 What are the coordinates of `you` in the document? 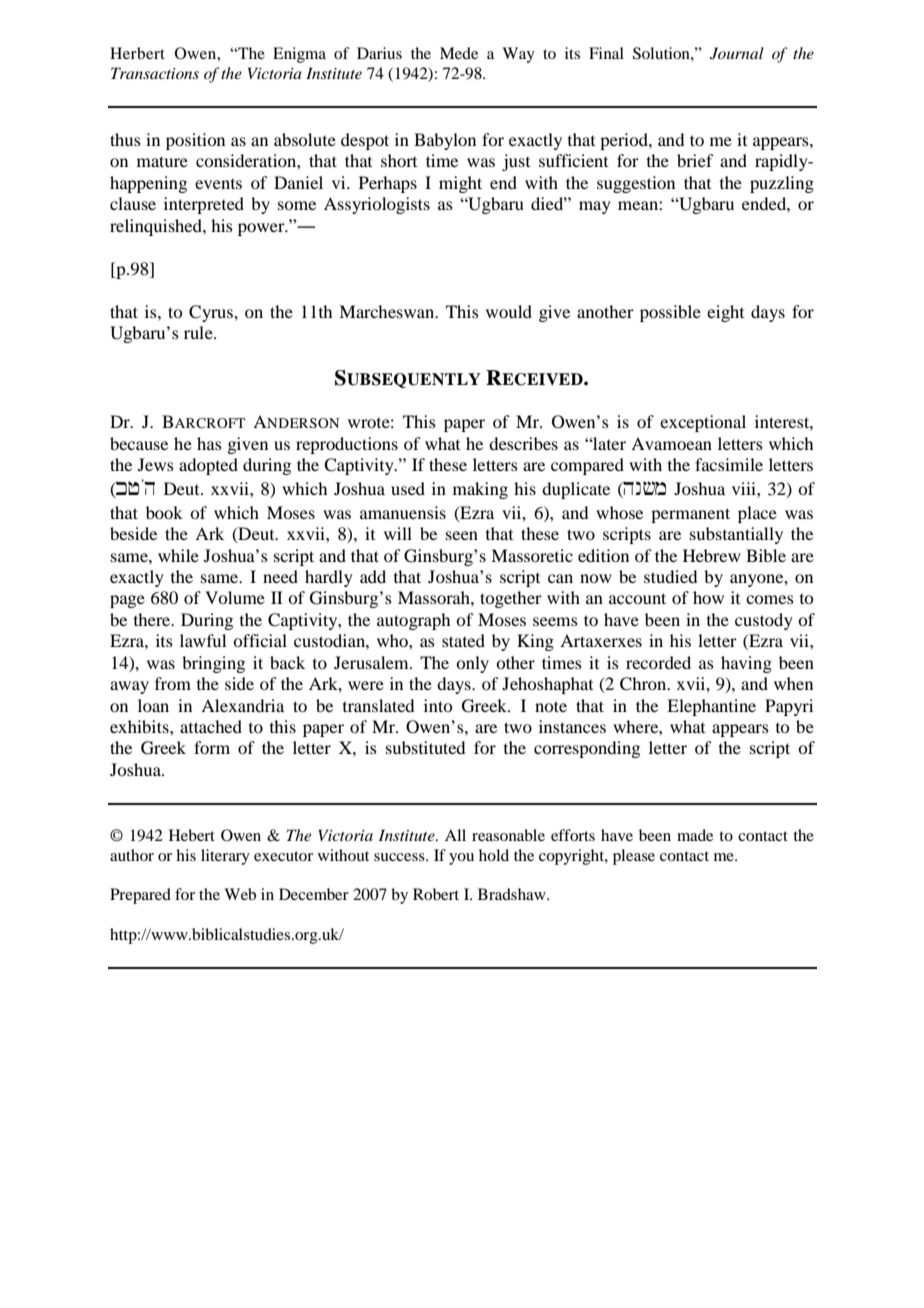 It's located at (461, 859).
